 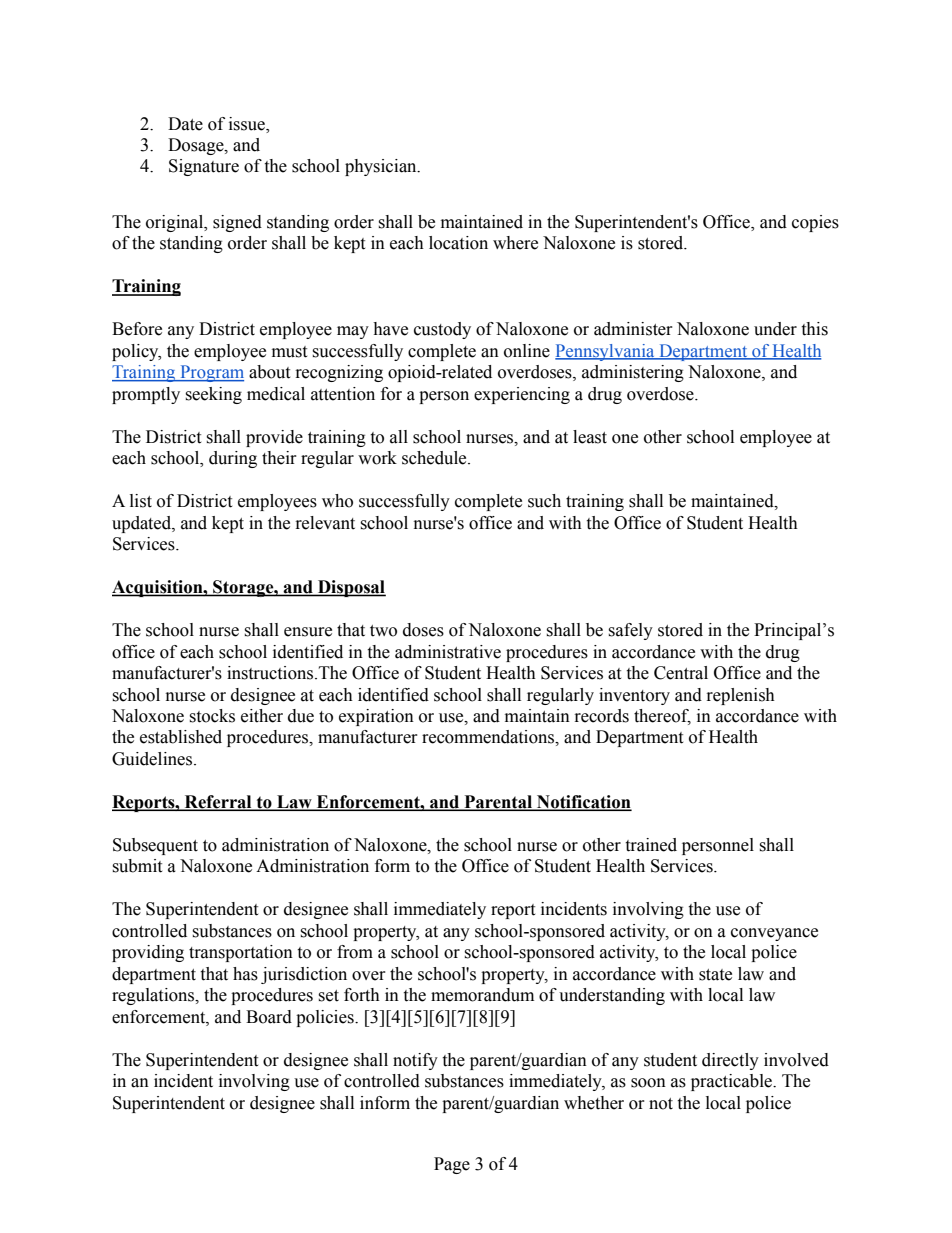 I want to click on safely, so click(x=630, y=631).
